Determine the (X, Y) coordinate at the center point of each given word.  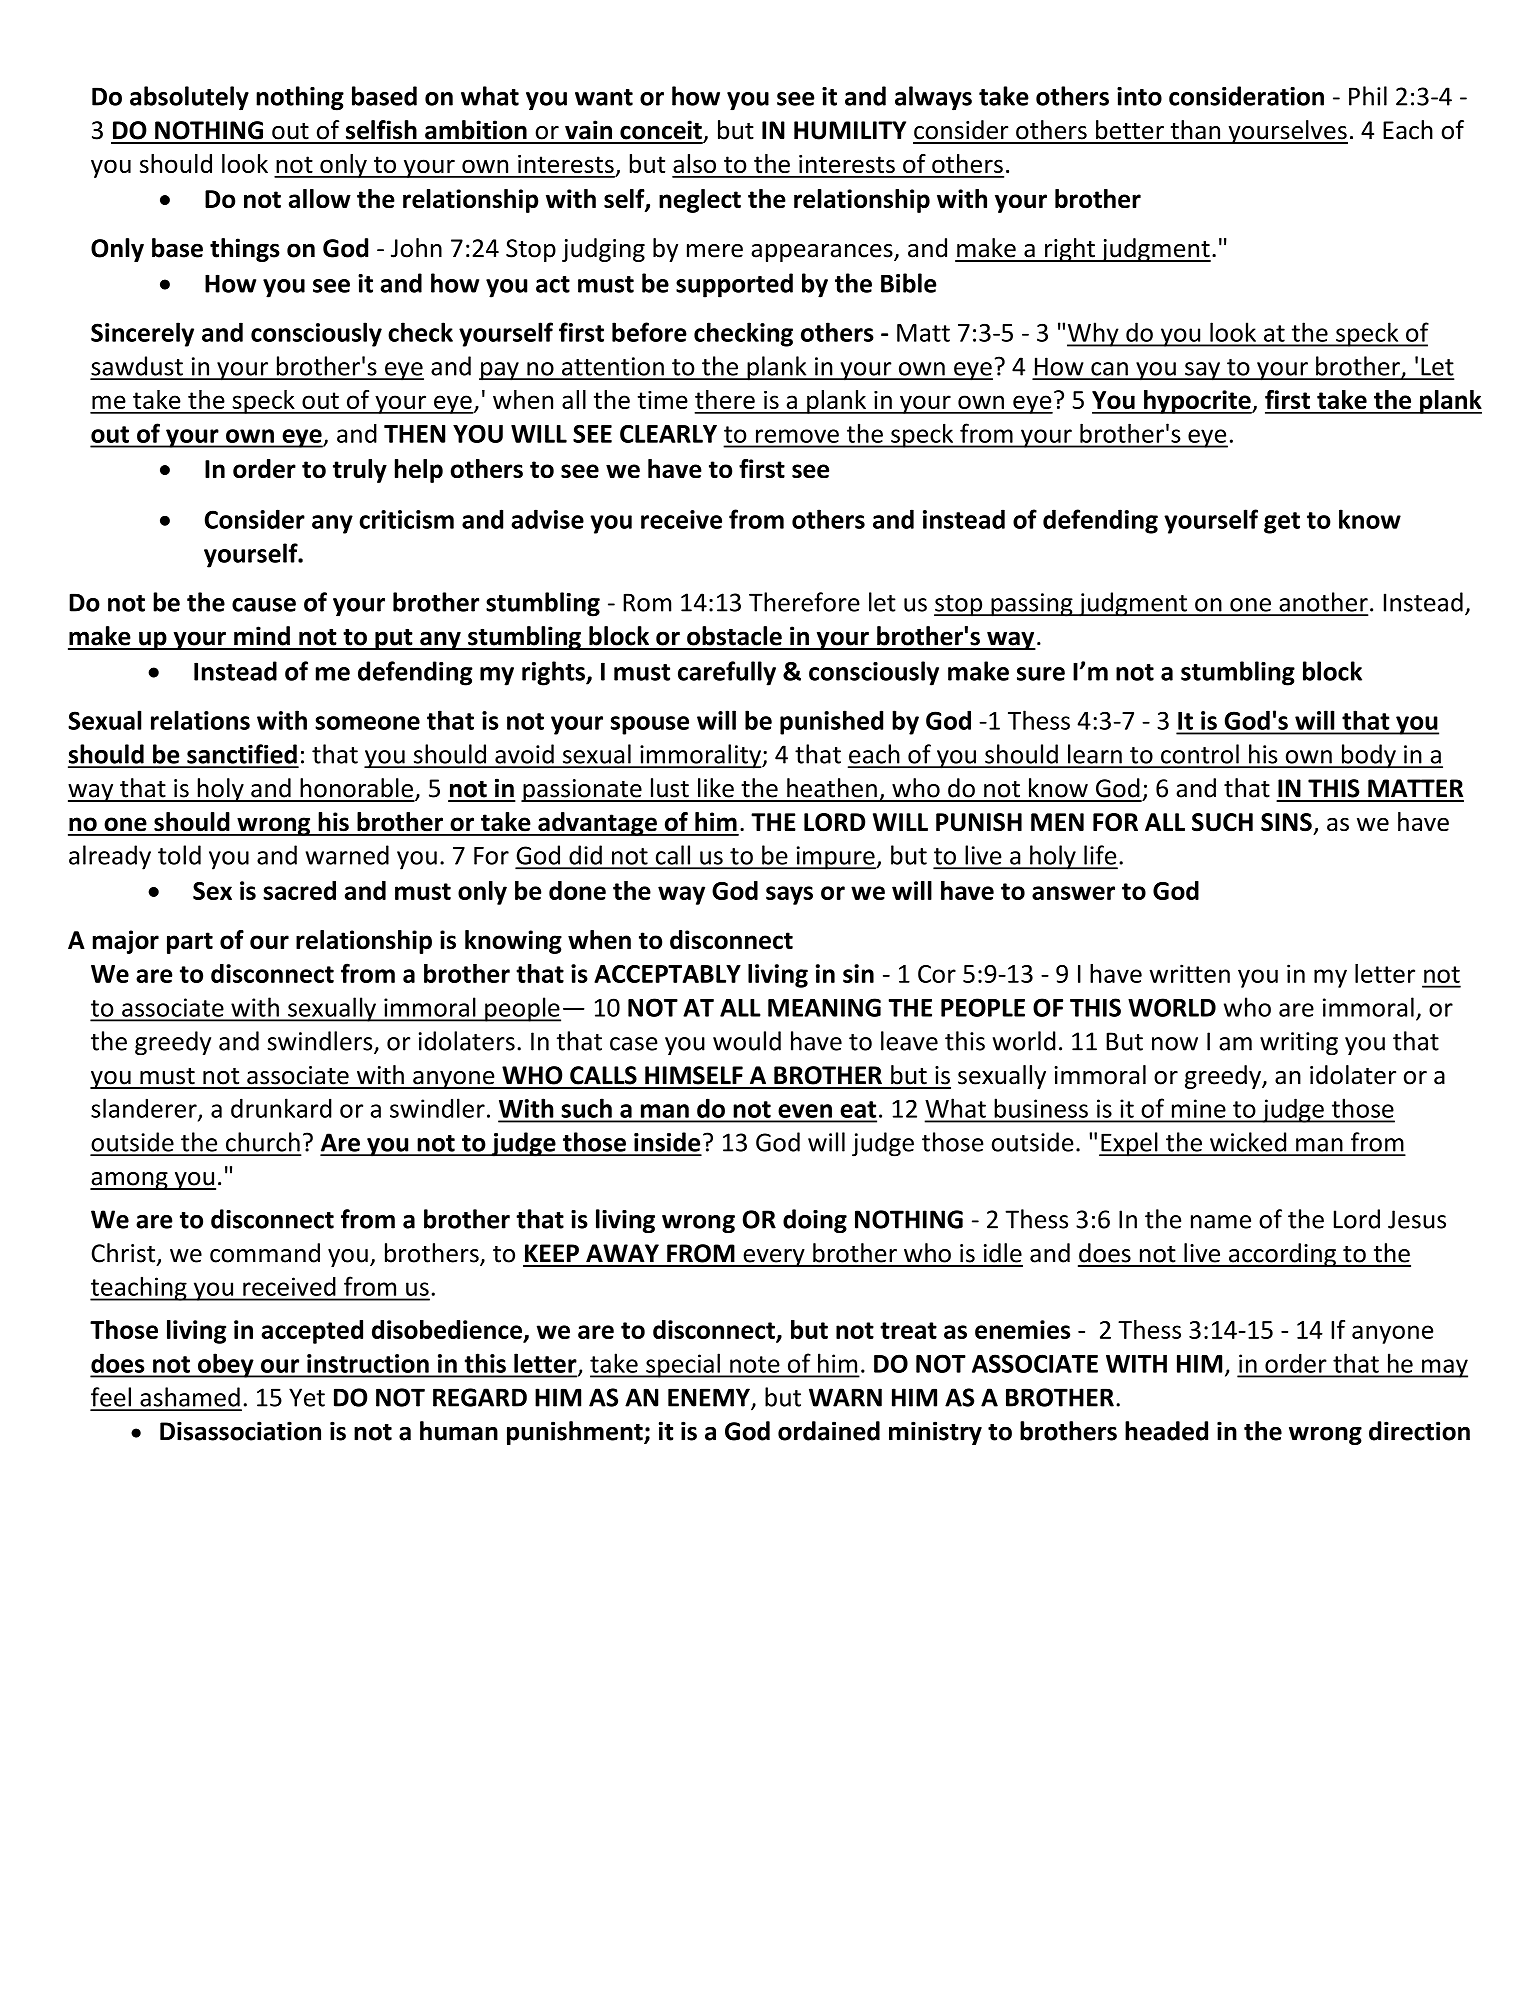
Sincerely (142, 334)
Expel (1129, 1144)
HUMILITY (850, 130)
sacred (299, 890)
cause (264, 605)
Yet (307, 1397)
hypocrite (1197, 402)
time (663, 400)
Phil (1368, 96)
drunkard (281, 1108)
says (789, 895)
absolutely (189, 98)
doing (815, 1221)
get (1282, 523)
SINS (1286, 822)
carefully (727, 673)
